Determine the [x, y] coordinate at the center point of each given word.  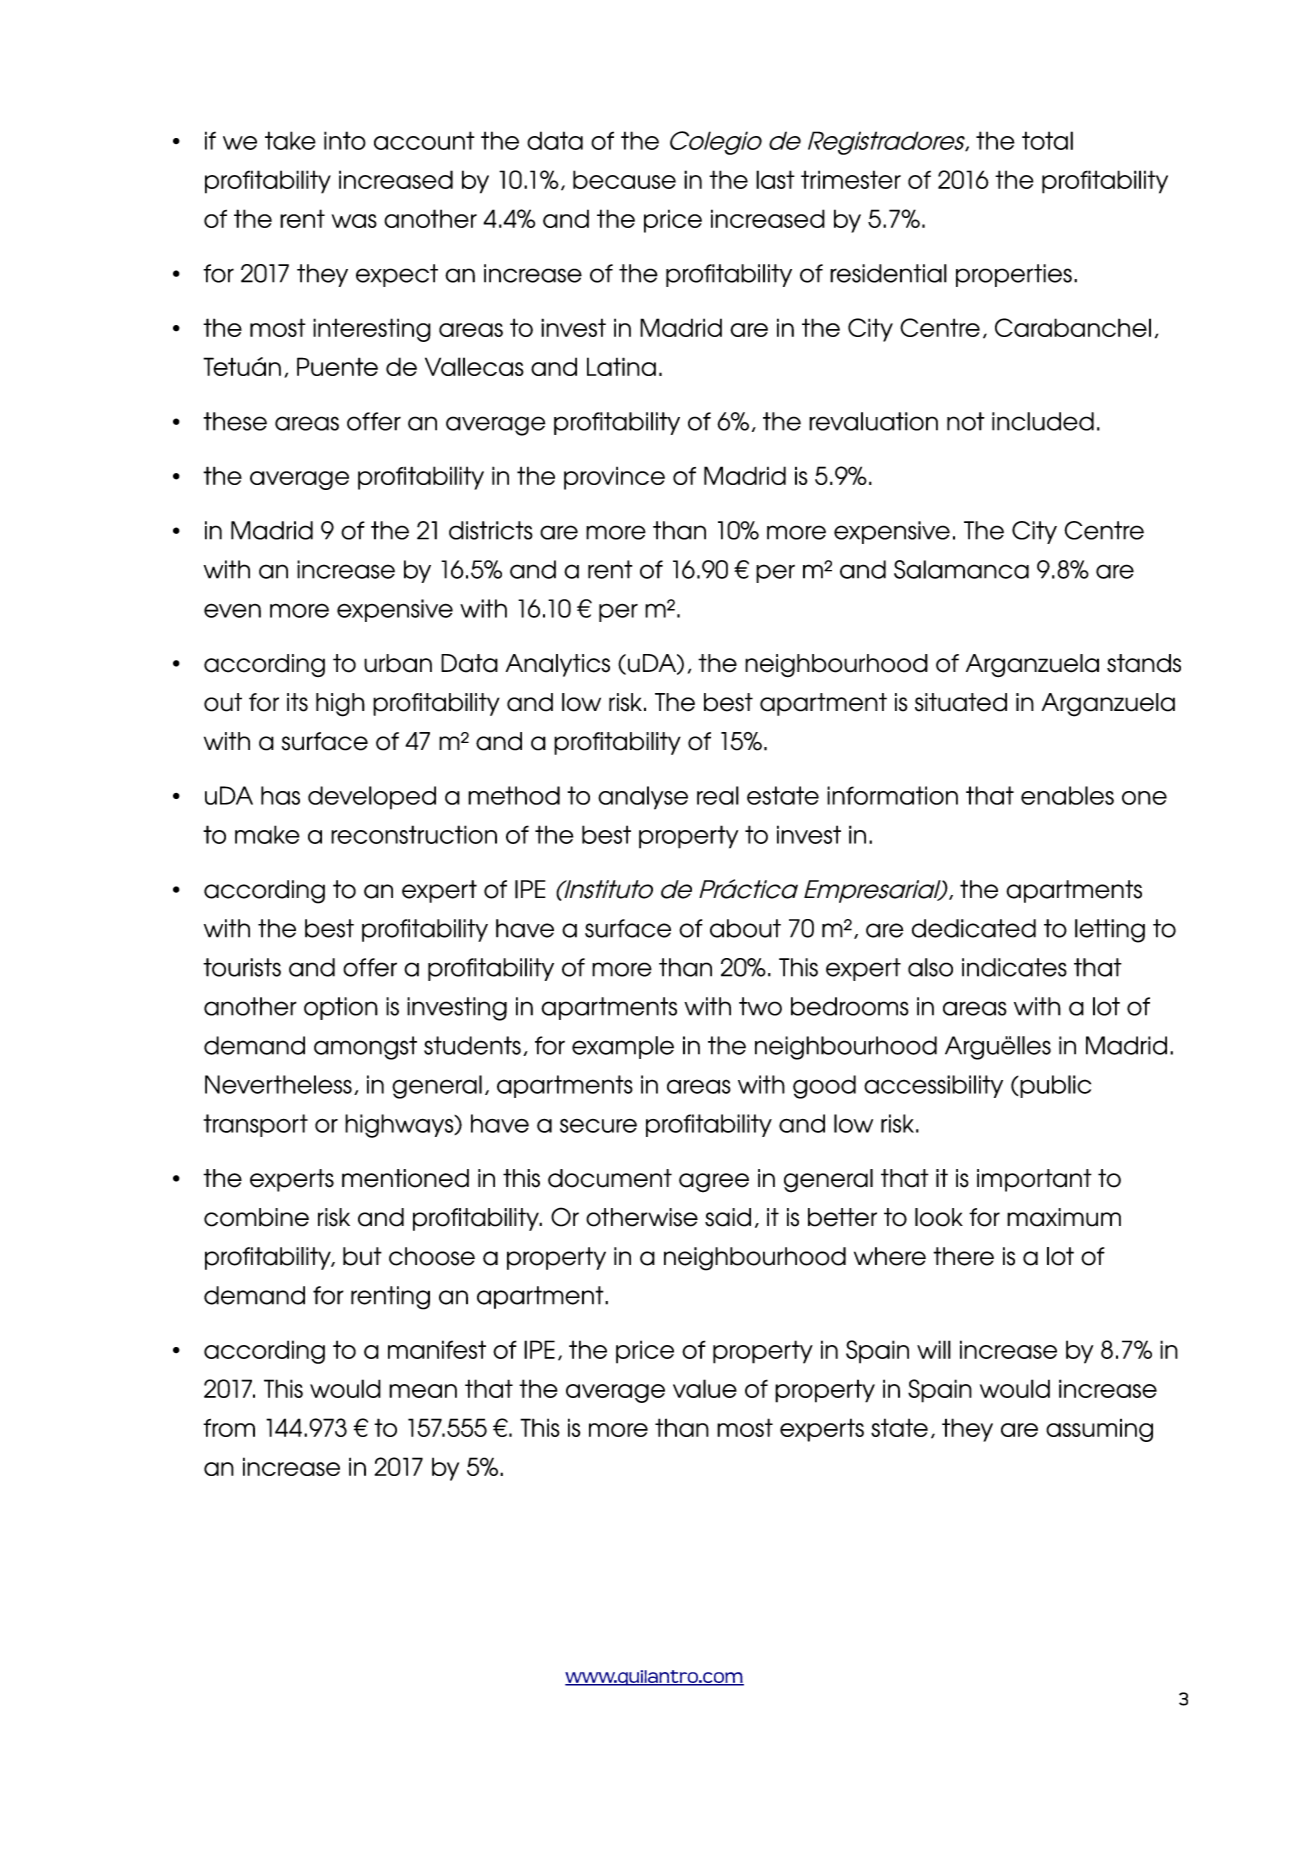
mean [423, 1391]
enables [1067, 795]
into [345, 140]
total [1047, 140]
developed [372, 798]
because [624, 179]
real [718, 795]
